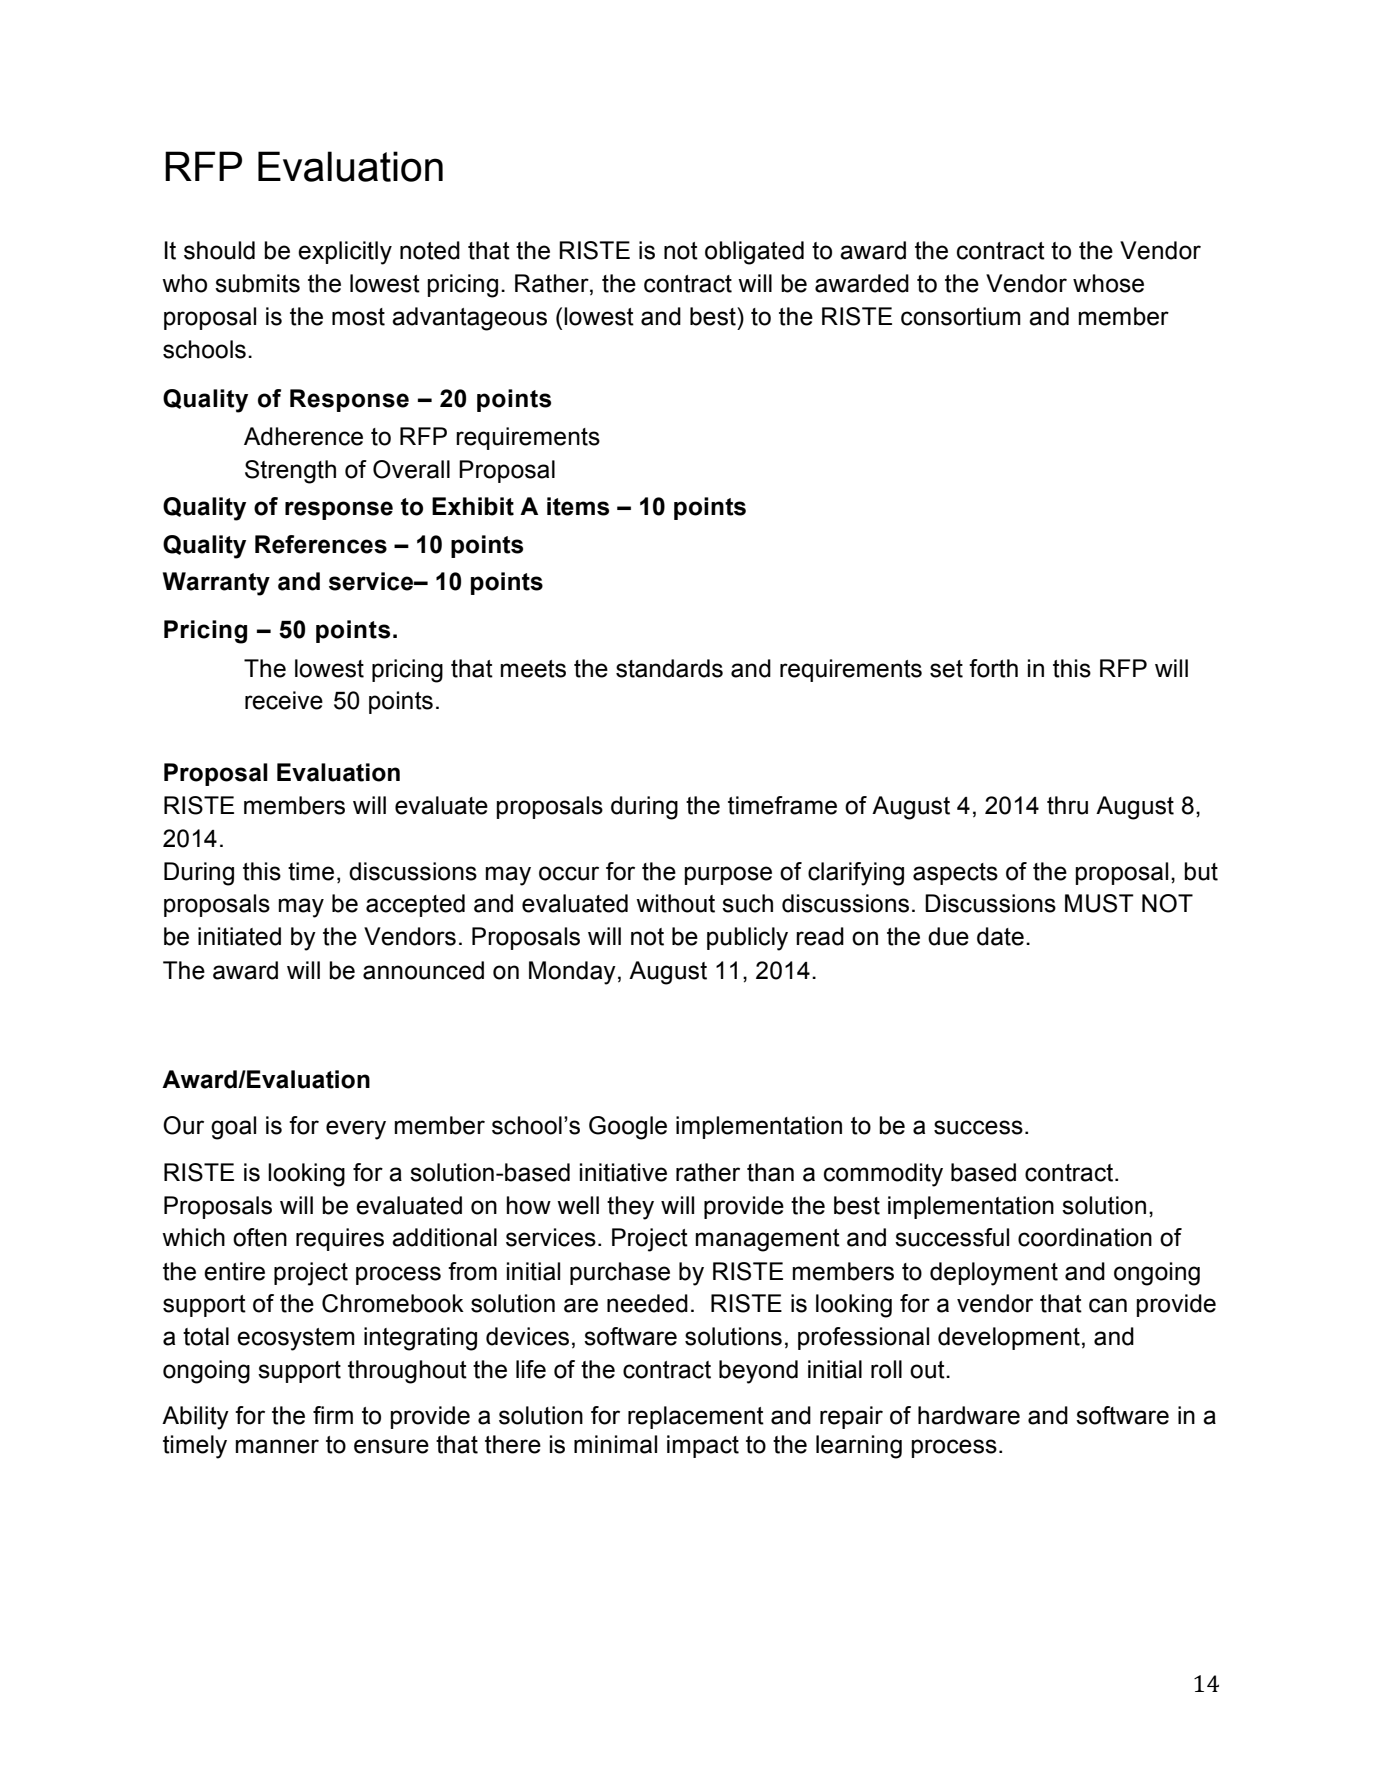  What do you see at coordinates (993, 668) in the screenshot?
I see `forth` at bounding box center [993, 668].
